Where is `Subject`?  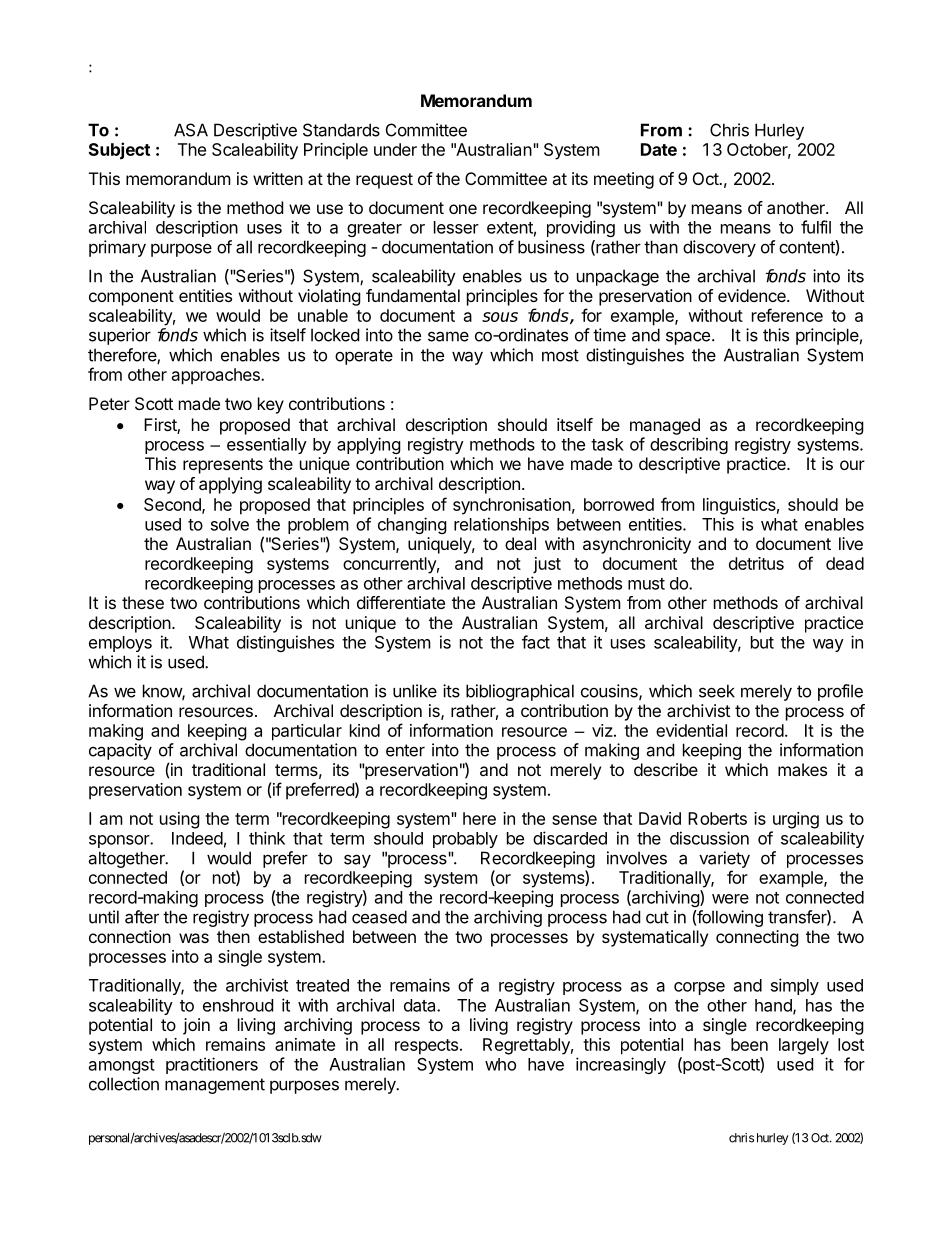 Subject is located at coordinates (119, 151).
